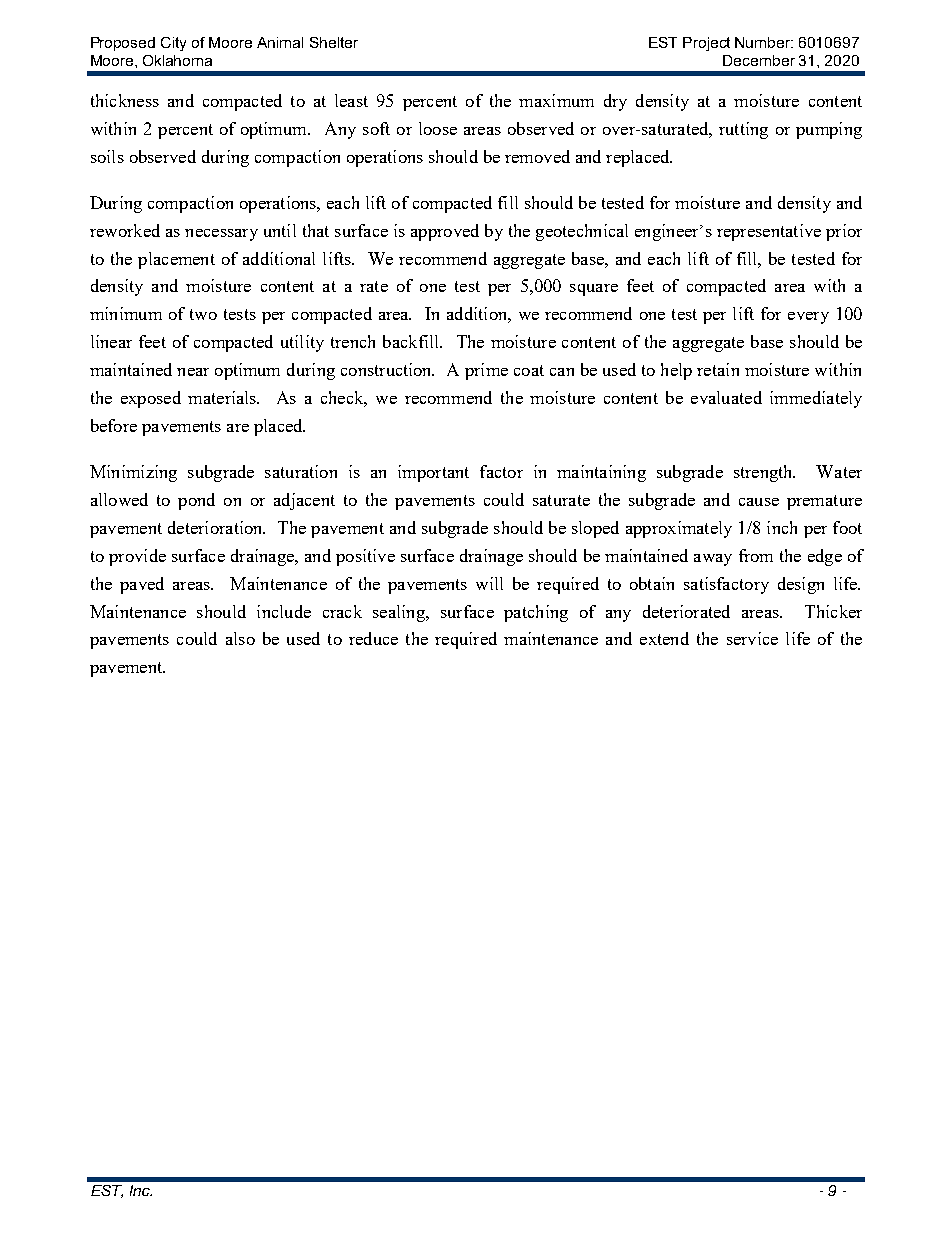 This document has height=1233, width=952. I want to click on cause, so click(759, 502).
